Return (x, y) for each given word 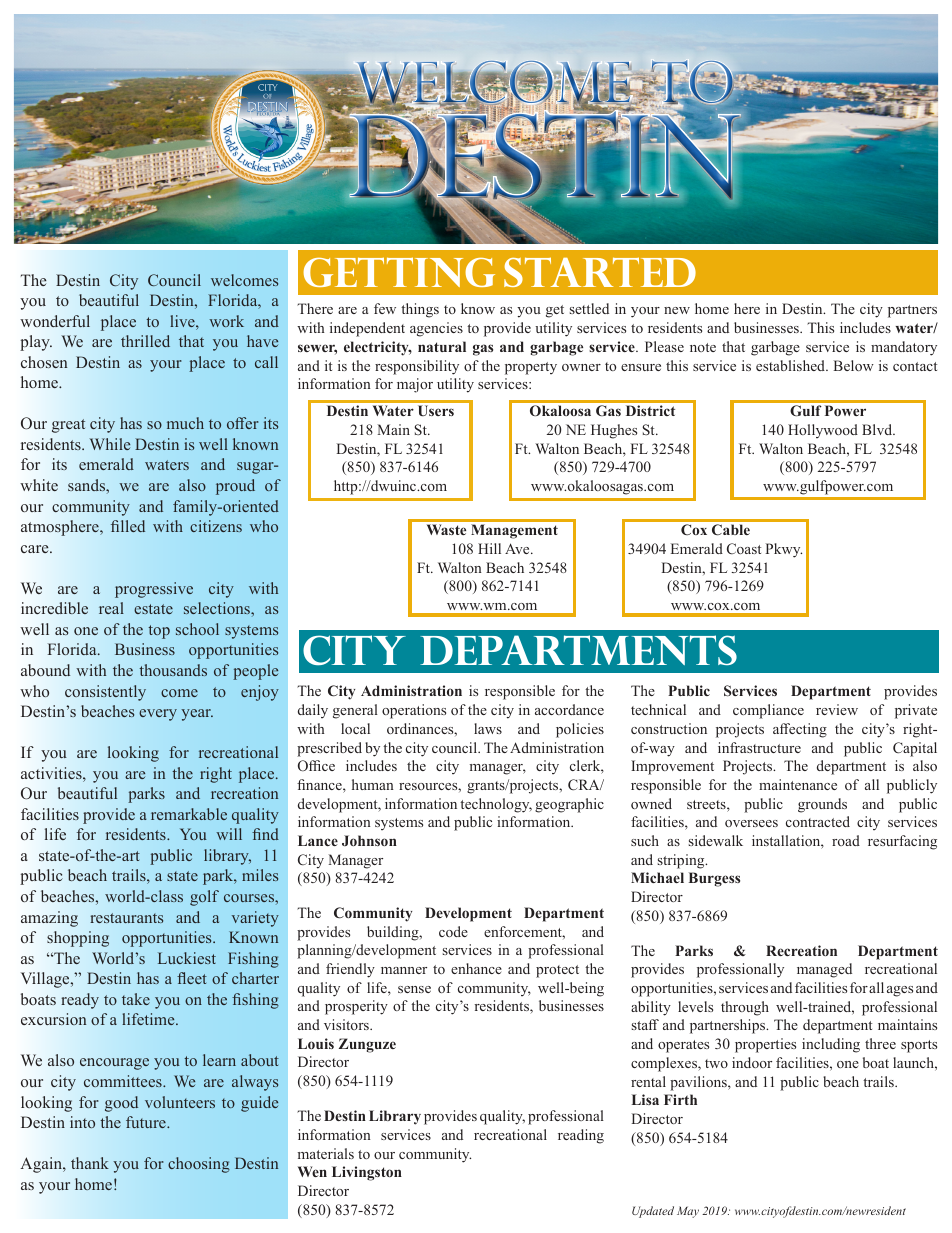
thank (90, 1163)
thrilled (145, 341)
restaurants (126, 918)
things (420, 310)
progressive (154, 590)
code (453, 931)
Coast (744, 548)
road (846, 840)
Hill (489, 548)
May (688, 1212)
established (792, 365)
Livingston (367, 1173)
